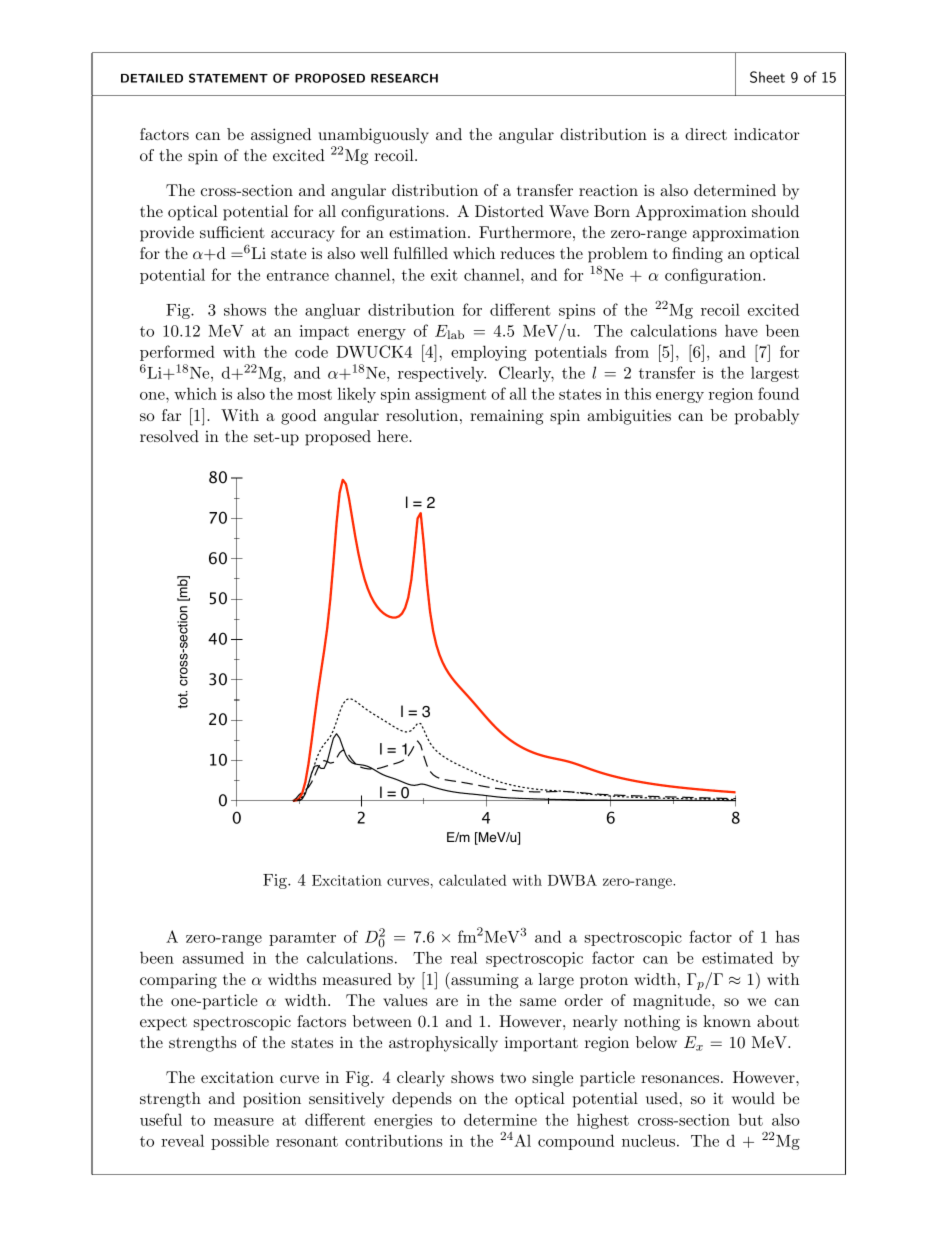  Describe the element at coordinates (464, 957) in the page. I see `real` at that location.
